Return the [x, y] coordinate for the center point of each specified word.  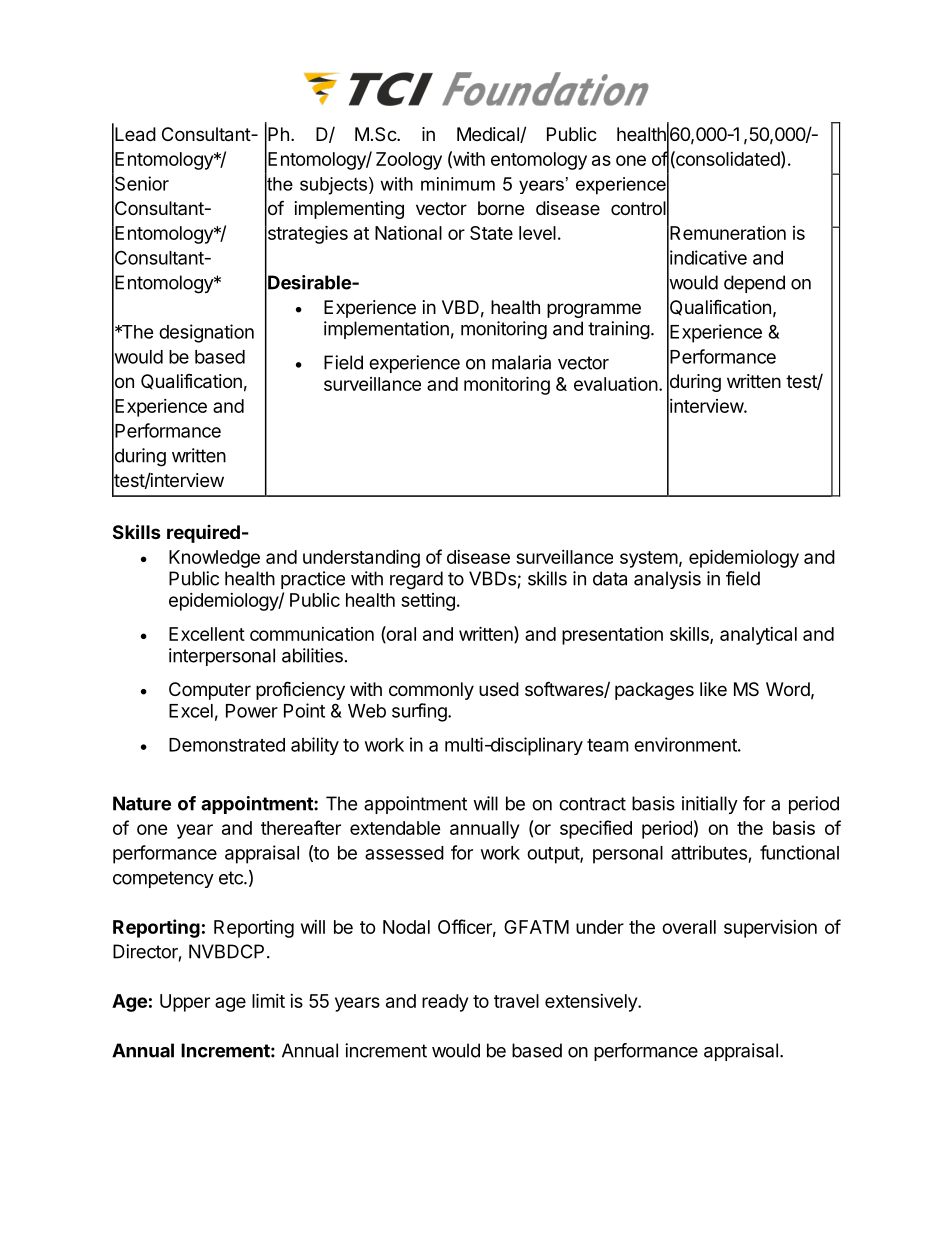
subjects [335, 186]
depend [754, 284]
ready [445, 1003]
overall [689, 927]
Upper [185, 1003]
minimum [458, 184]
